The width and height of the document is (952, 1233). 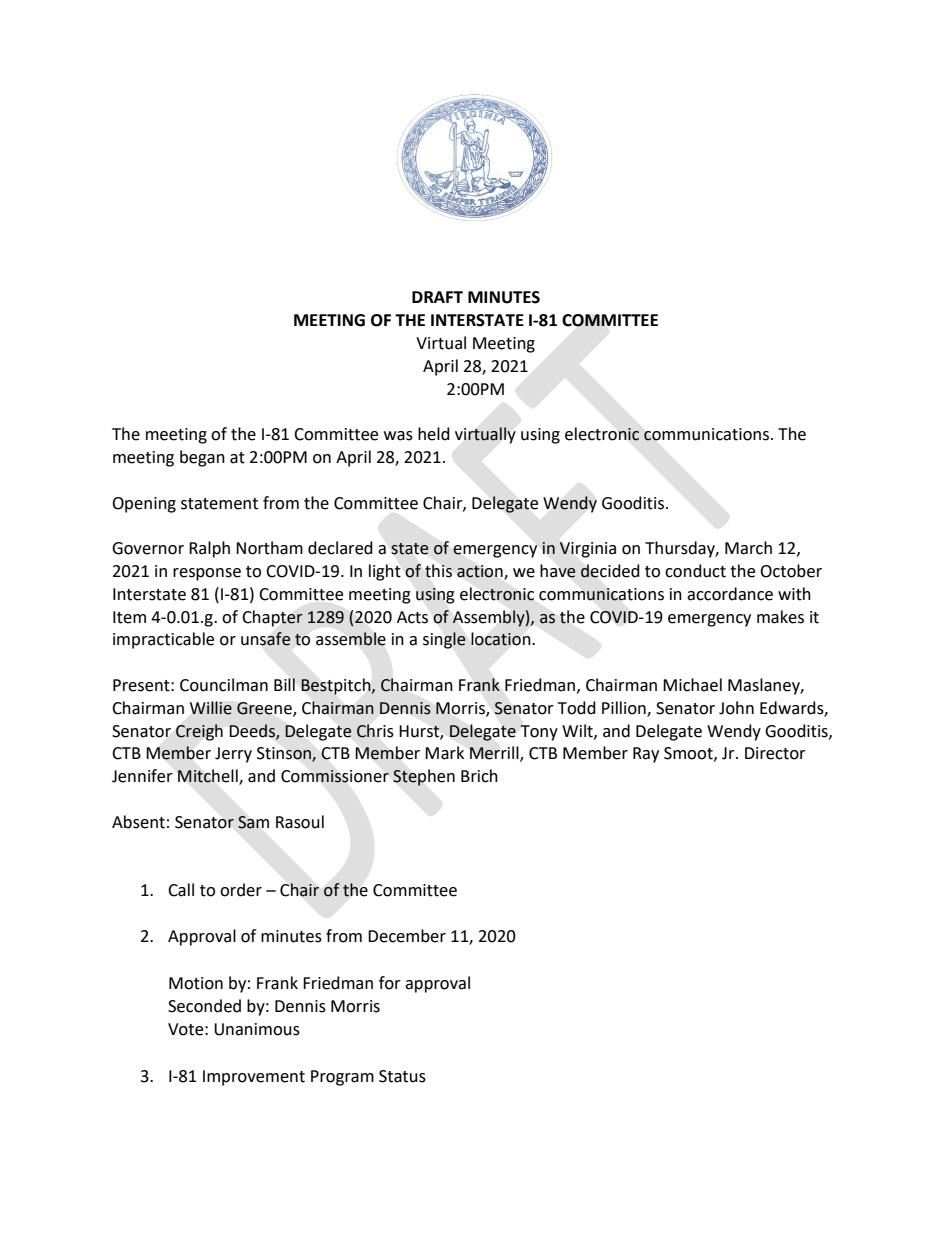 What do you see at coordinates (775, 753) in the document?
I see `Director` at bounding box center [775, 753].
